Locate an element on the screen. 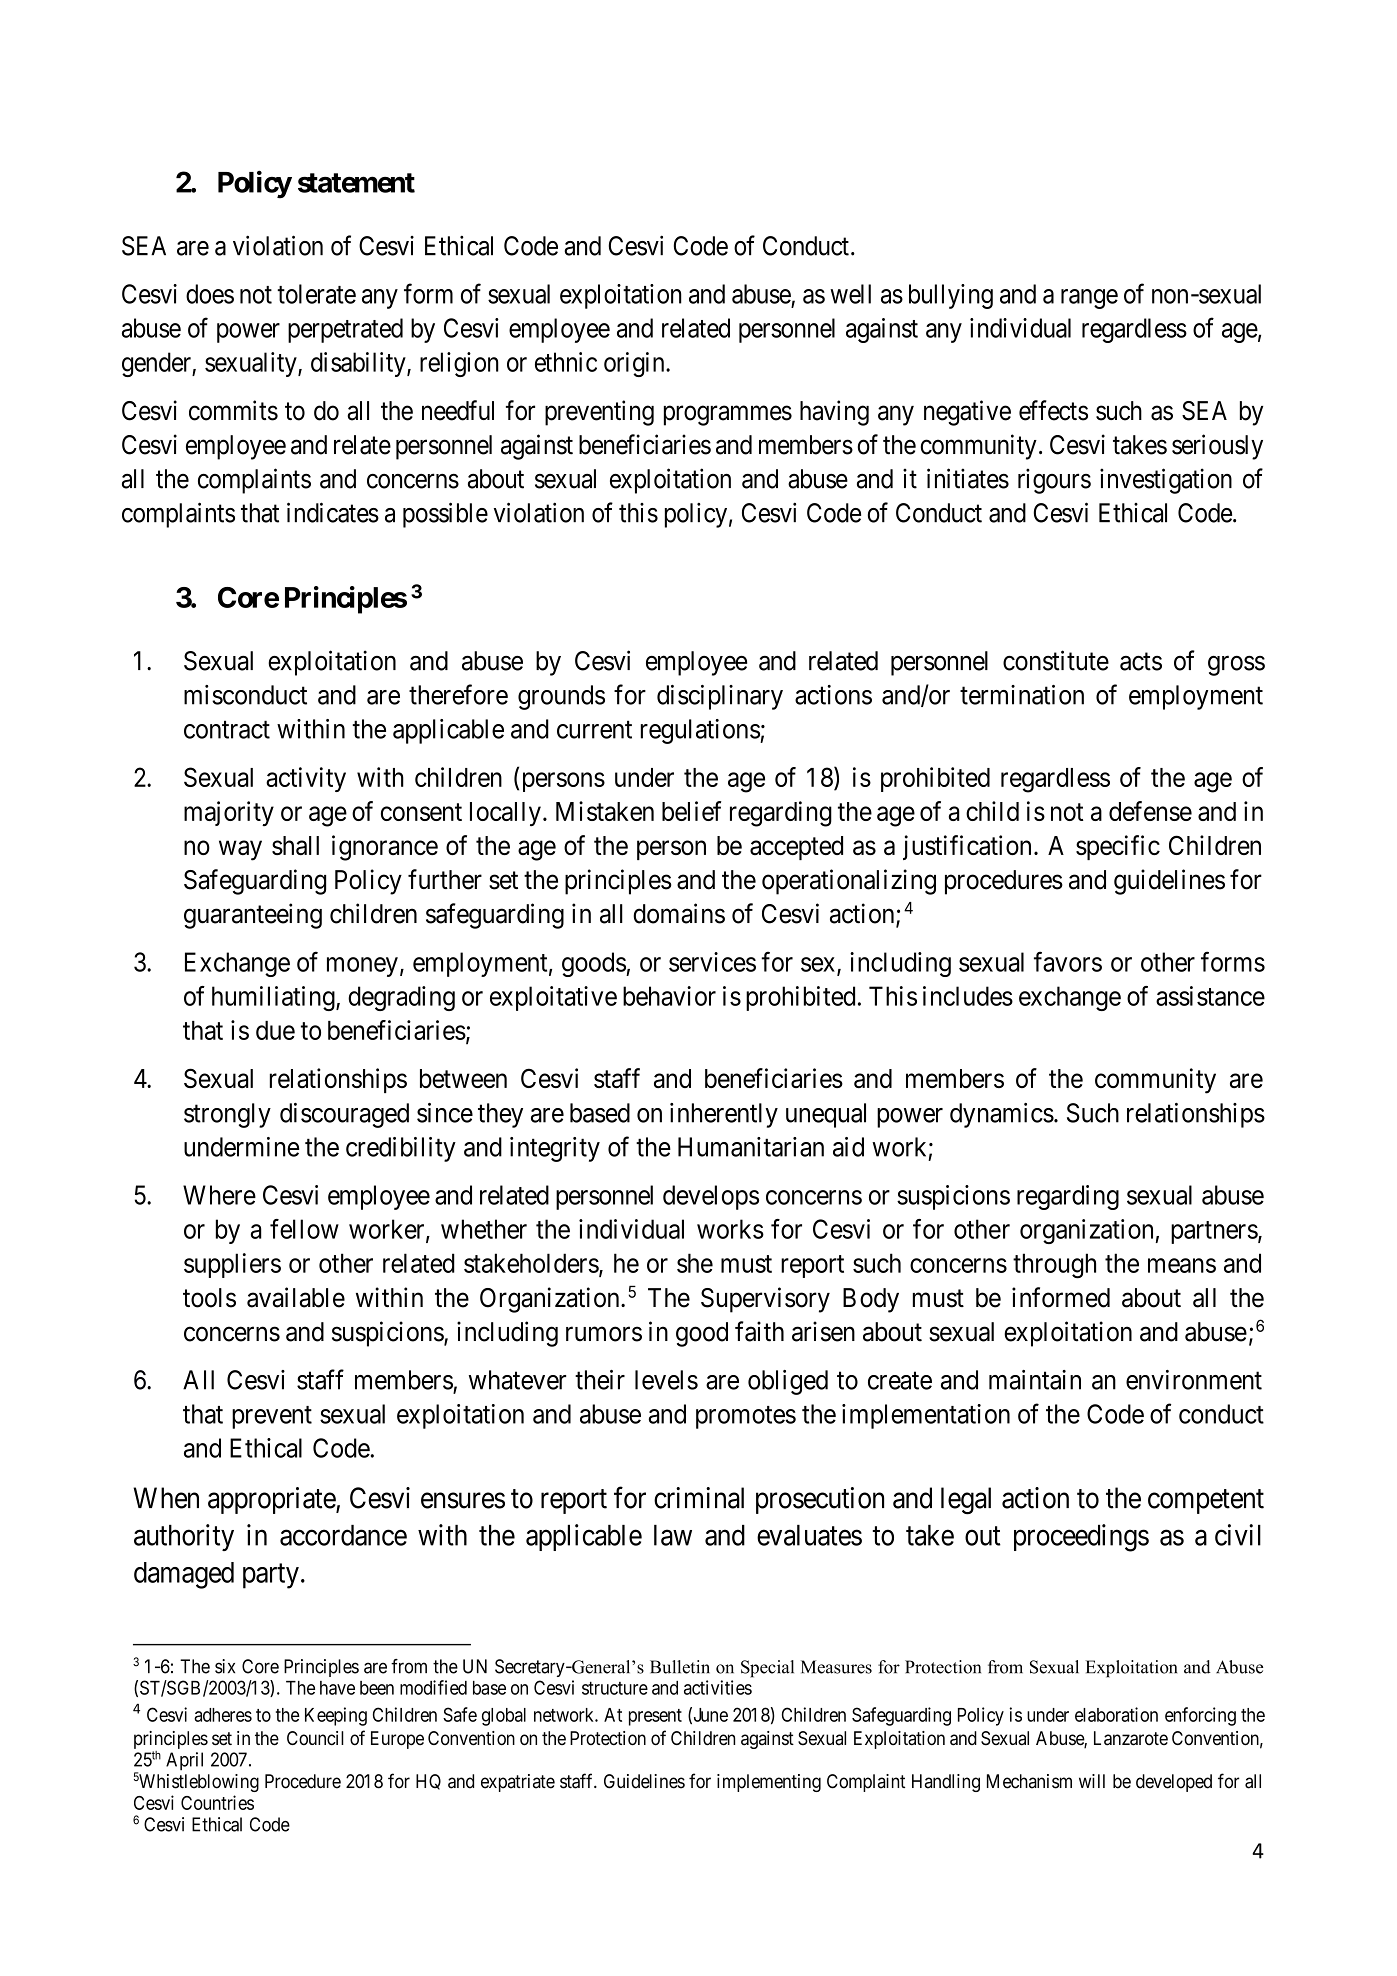  present is located at coordinates (655, 1717).
